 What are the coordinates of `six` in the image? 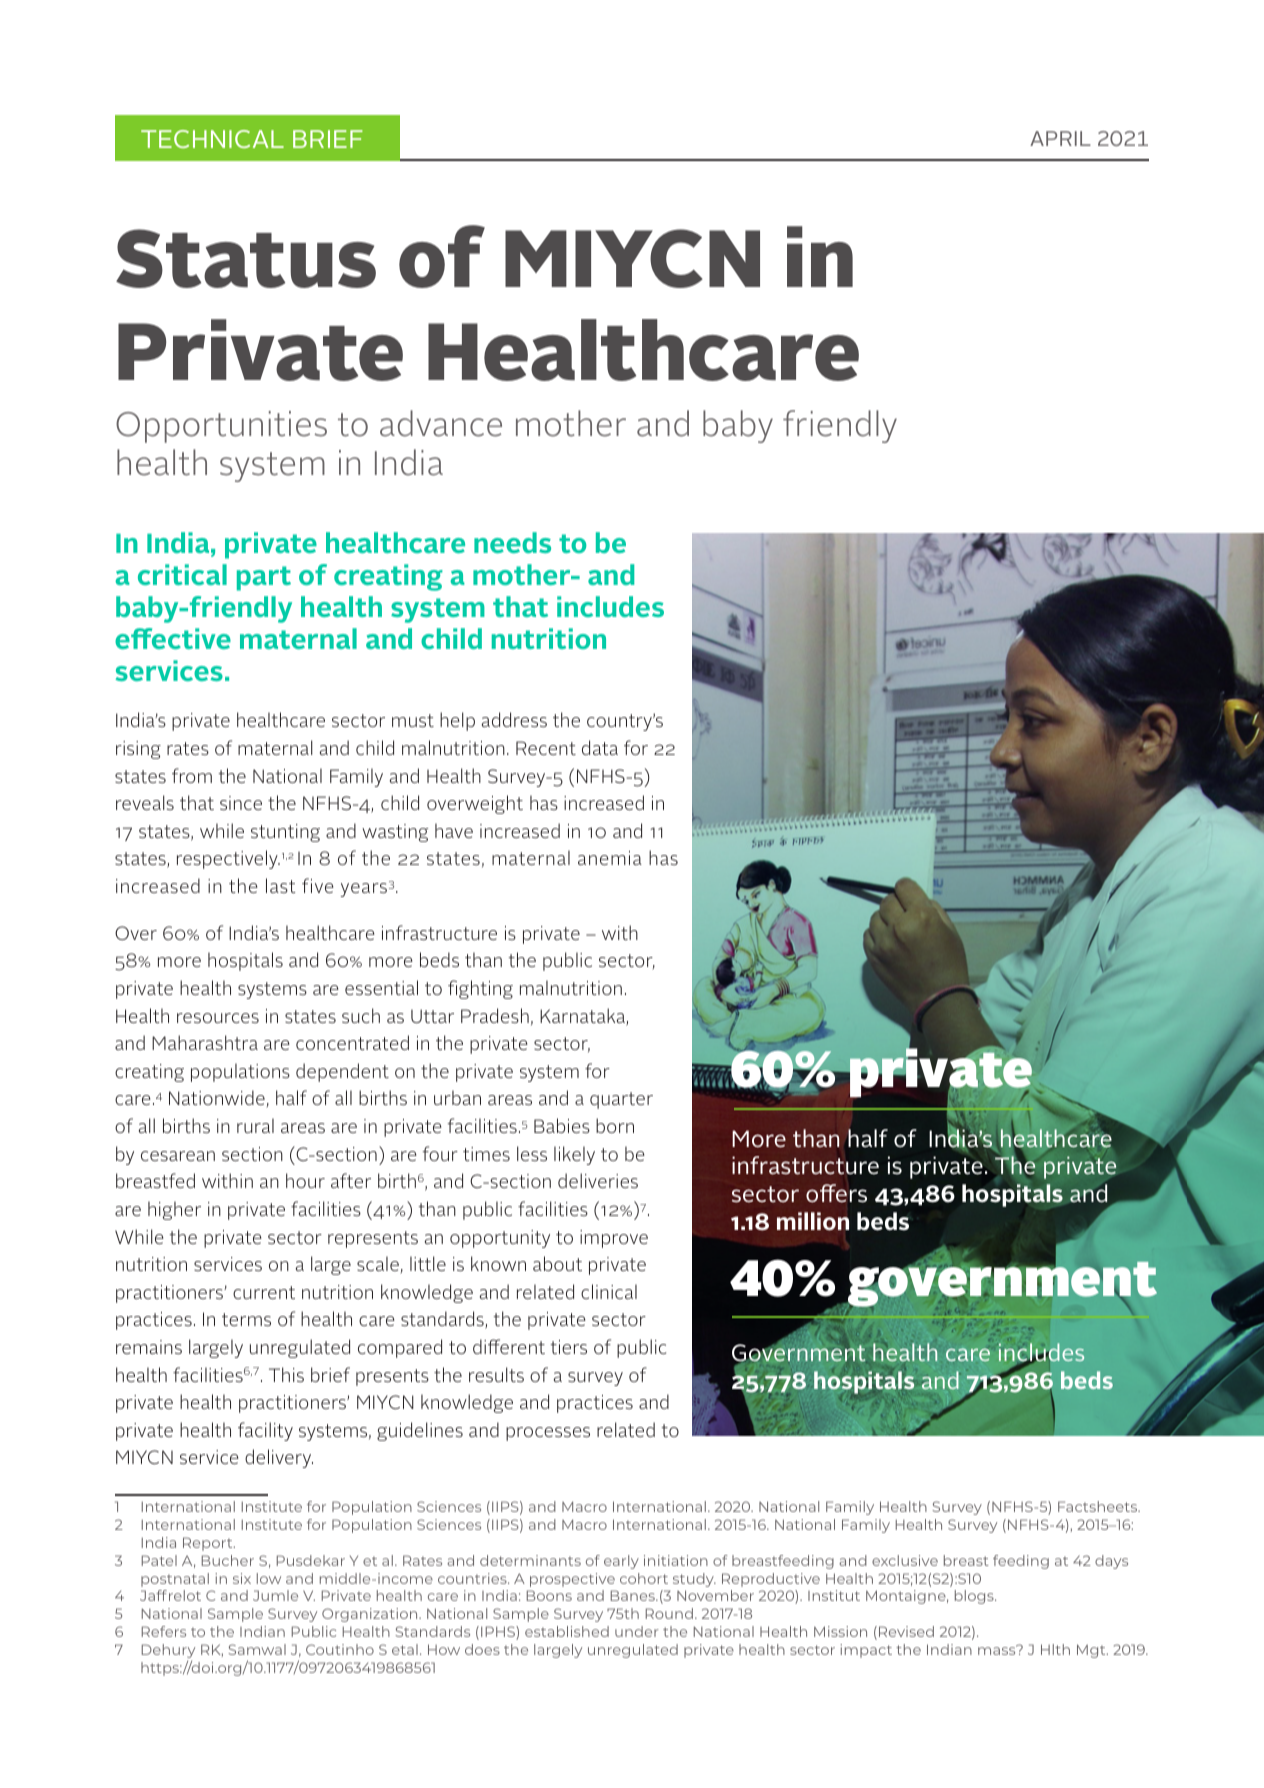 It's located at (242, 1578).
